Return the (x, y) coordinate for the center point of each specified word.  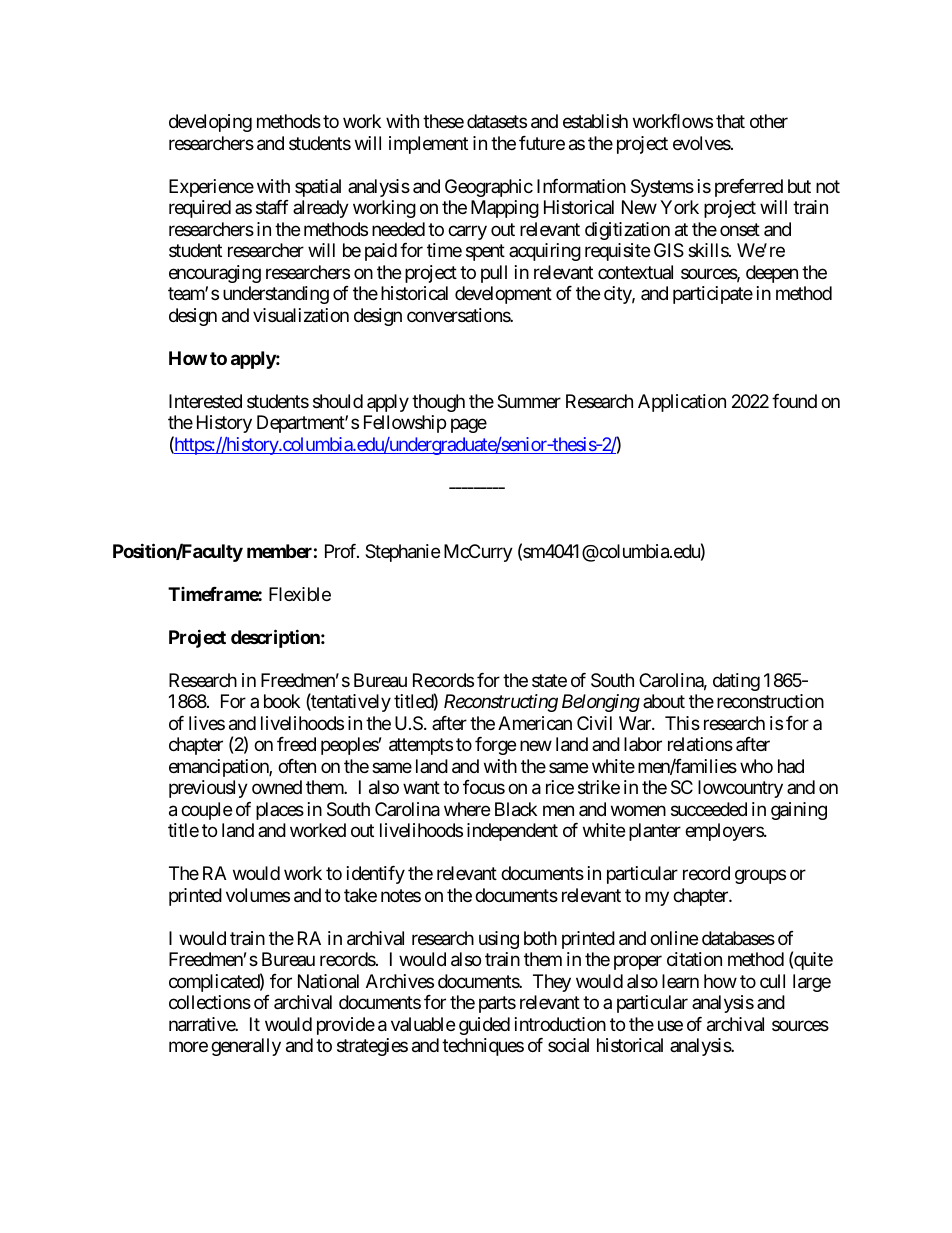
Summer (529, 401)
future (542, 143)
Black (516, 809)
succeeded (709, 809)
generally (246, 1047)
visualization (301, 315)
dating (736, 682)
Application (682, 403)
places (280, 811)
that (730, 121)
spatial (318, 188)
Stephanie (402, 553)
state (549, 680)
